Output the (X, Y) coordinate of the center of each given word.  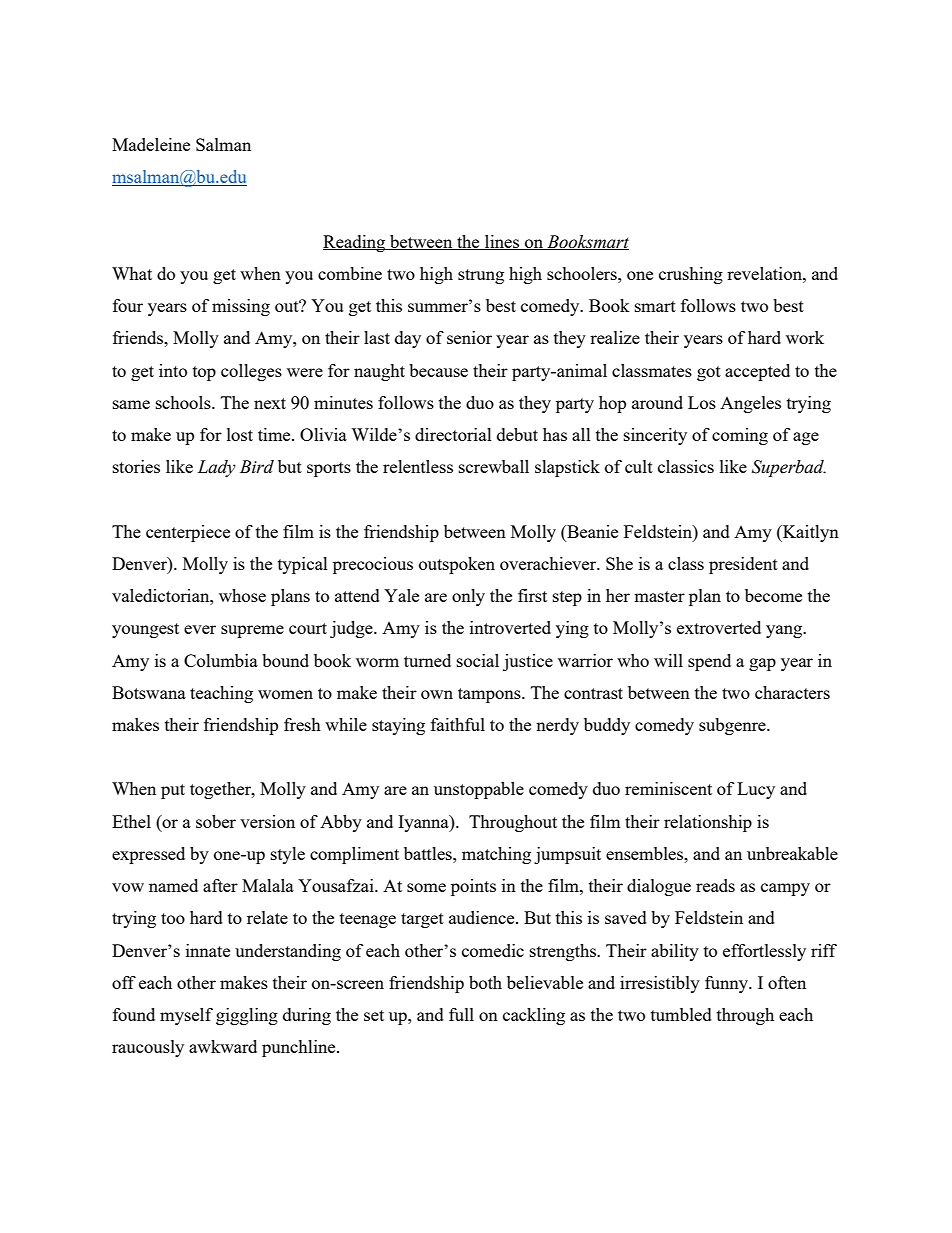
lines (502, 242)
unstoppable (479, 790)
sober (216, 821)
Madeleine (151, 144)
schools (184, 402)
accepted (757, 372)
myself (186, 1016)
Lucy (756, 790)
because (438, 370)
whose (242, 595)
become (773, 595)
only (468, 597)
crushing (691, 275)
